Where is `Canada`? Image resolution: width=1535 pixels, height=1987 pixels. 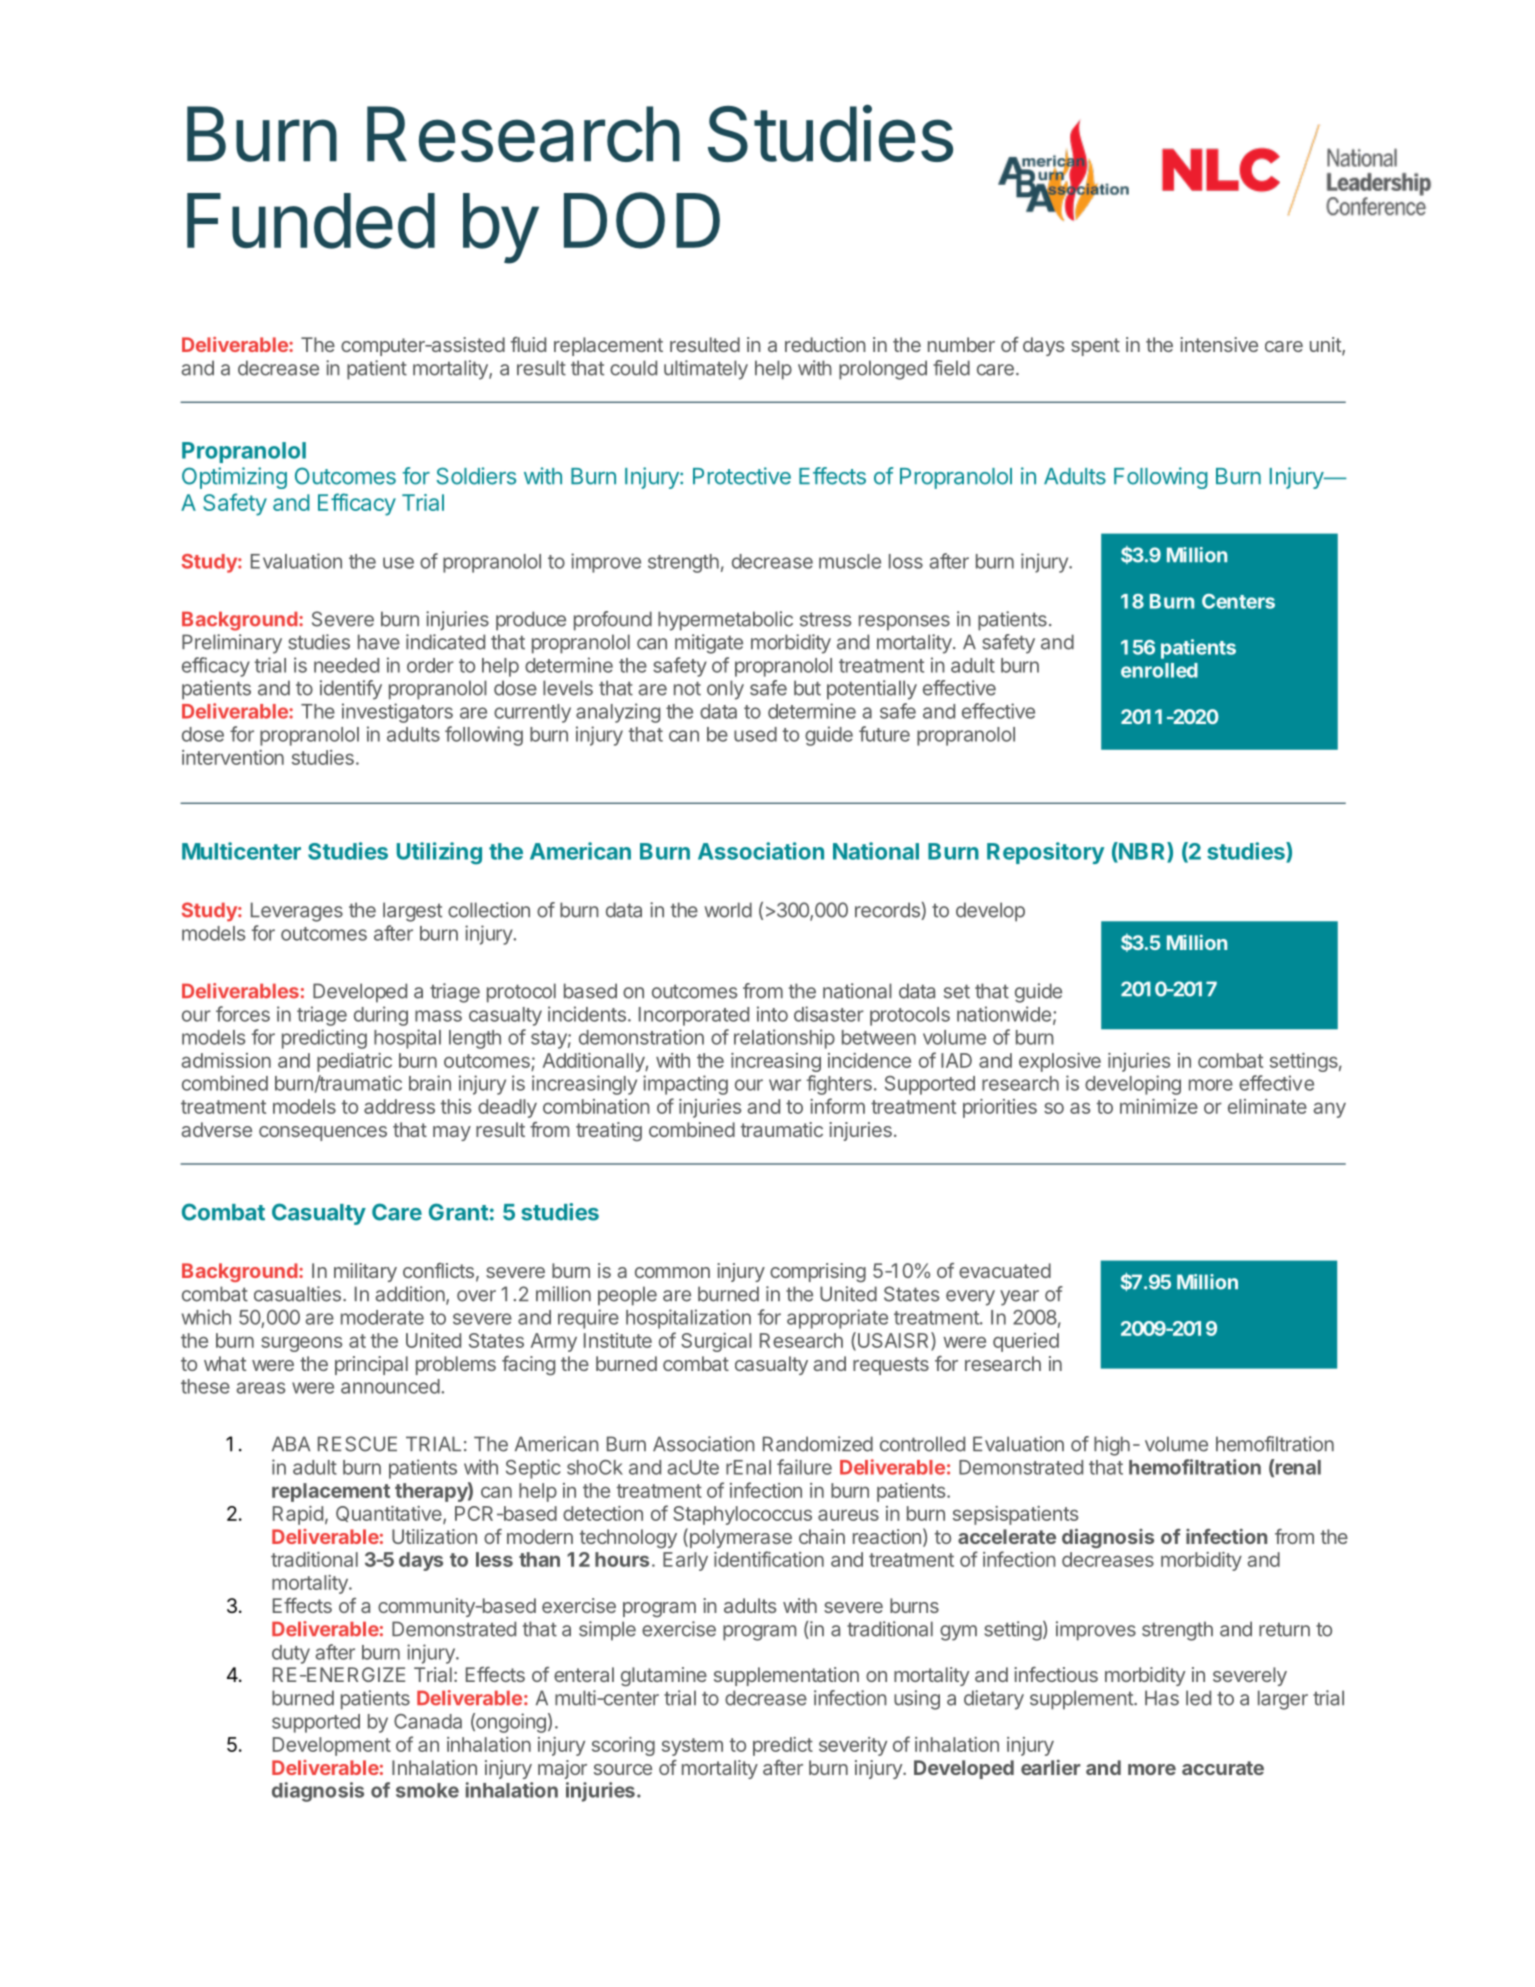 Canada is located at coordinates (428, 1721).
